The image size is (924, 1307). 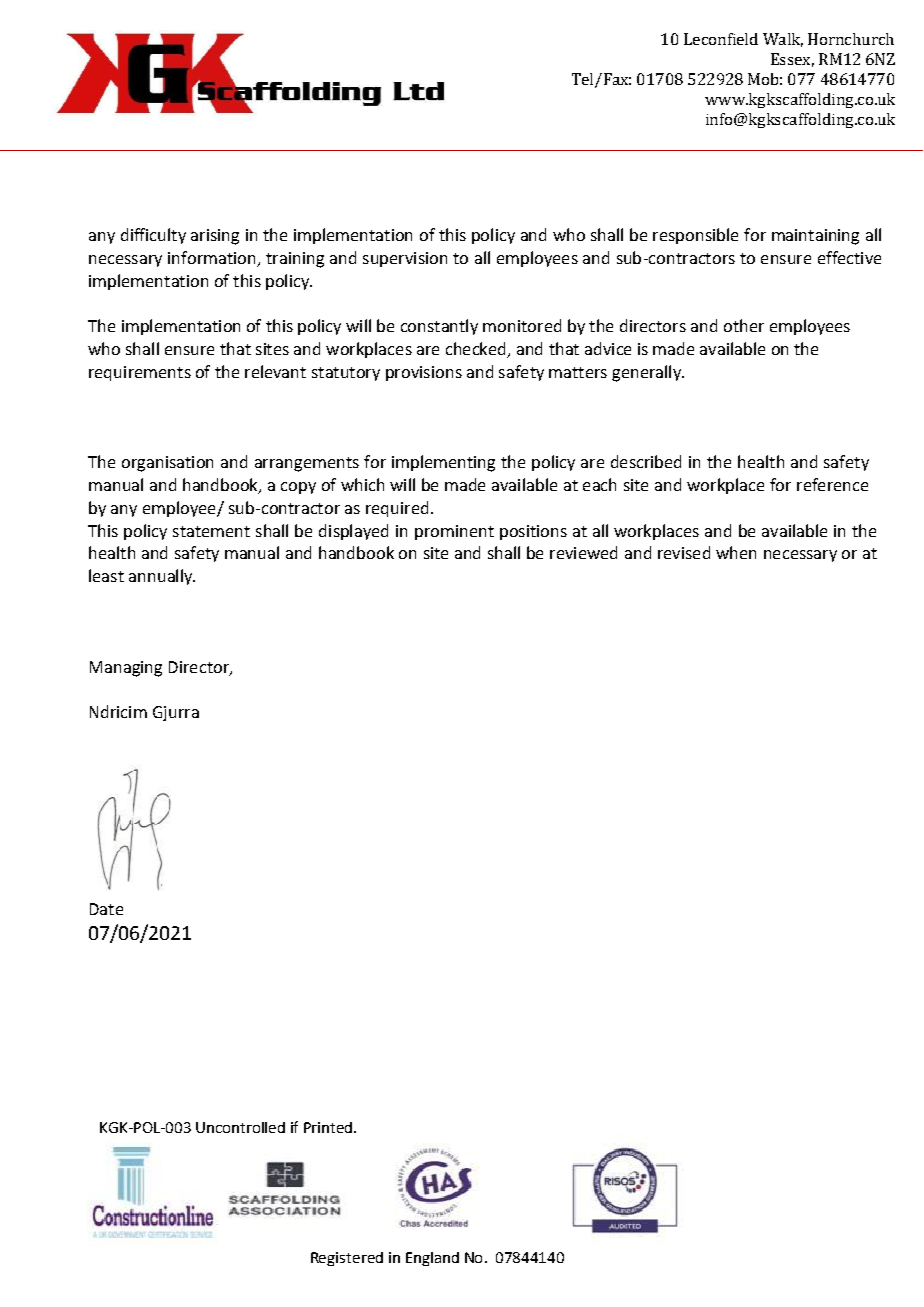 What do you see at coordinates (432, 1259) in the image?
I see `England` at bounding box center [432, 1259].
